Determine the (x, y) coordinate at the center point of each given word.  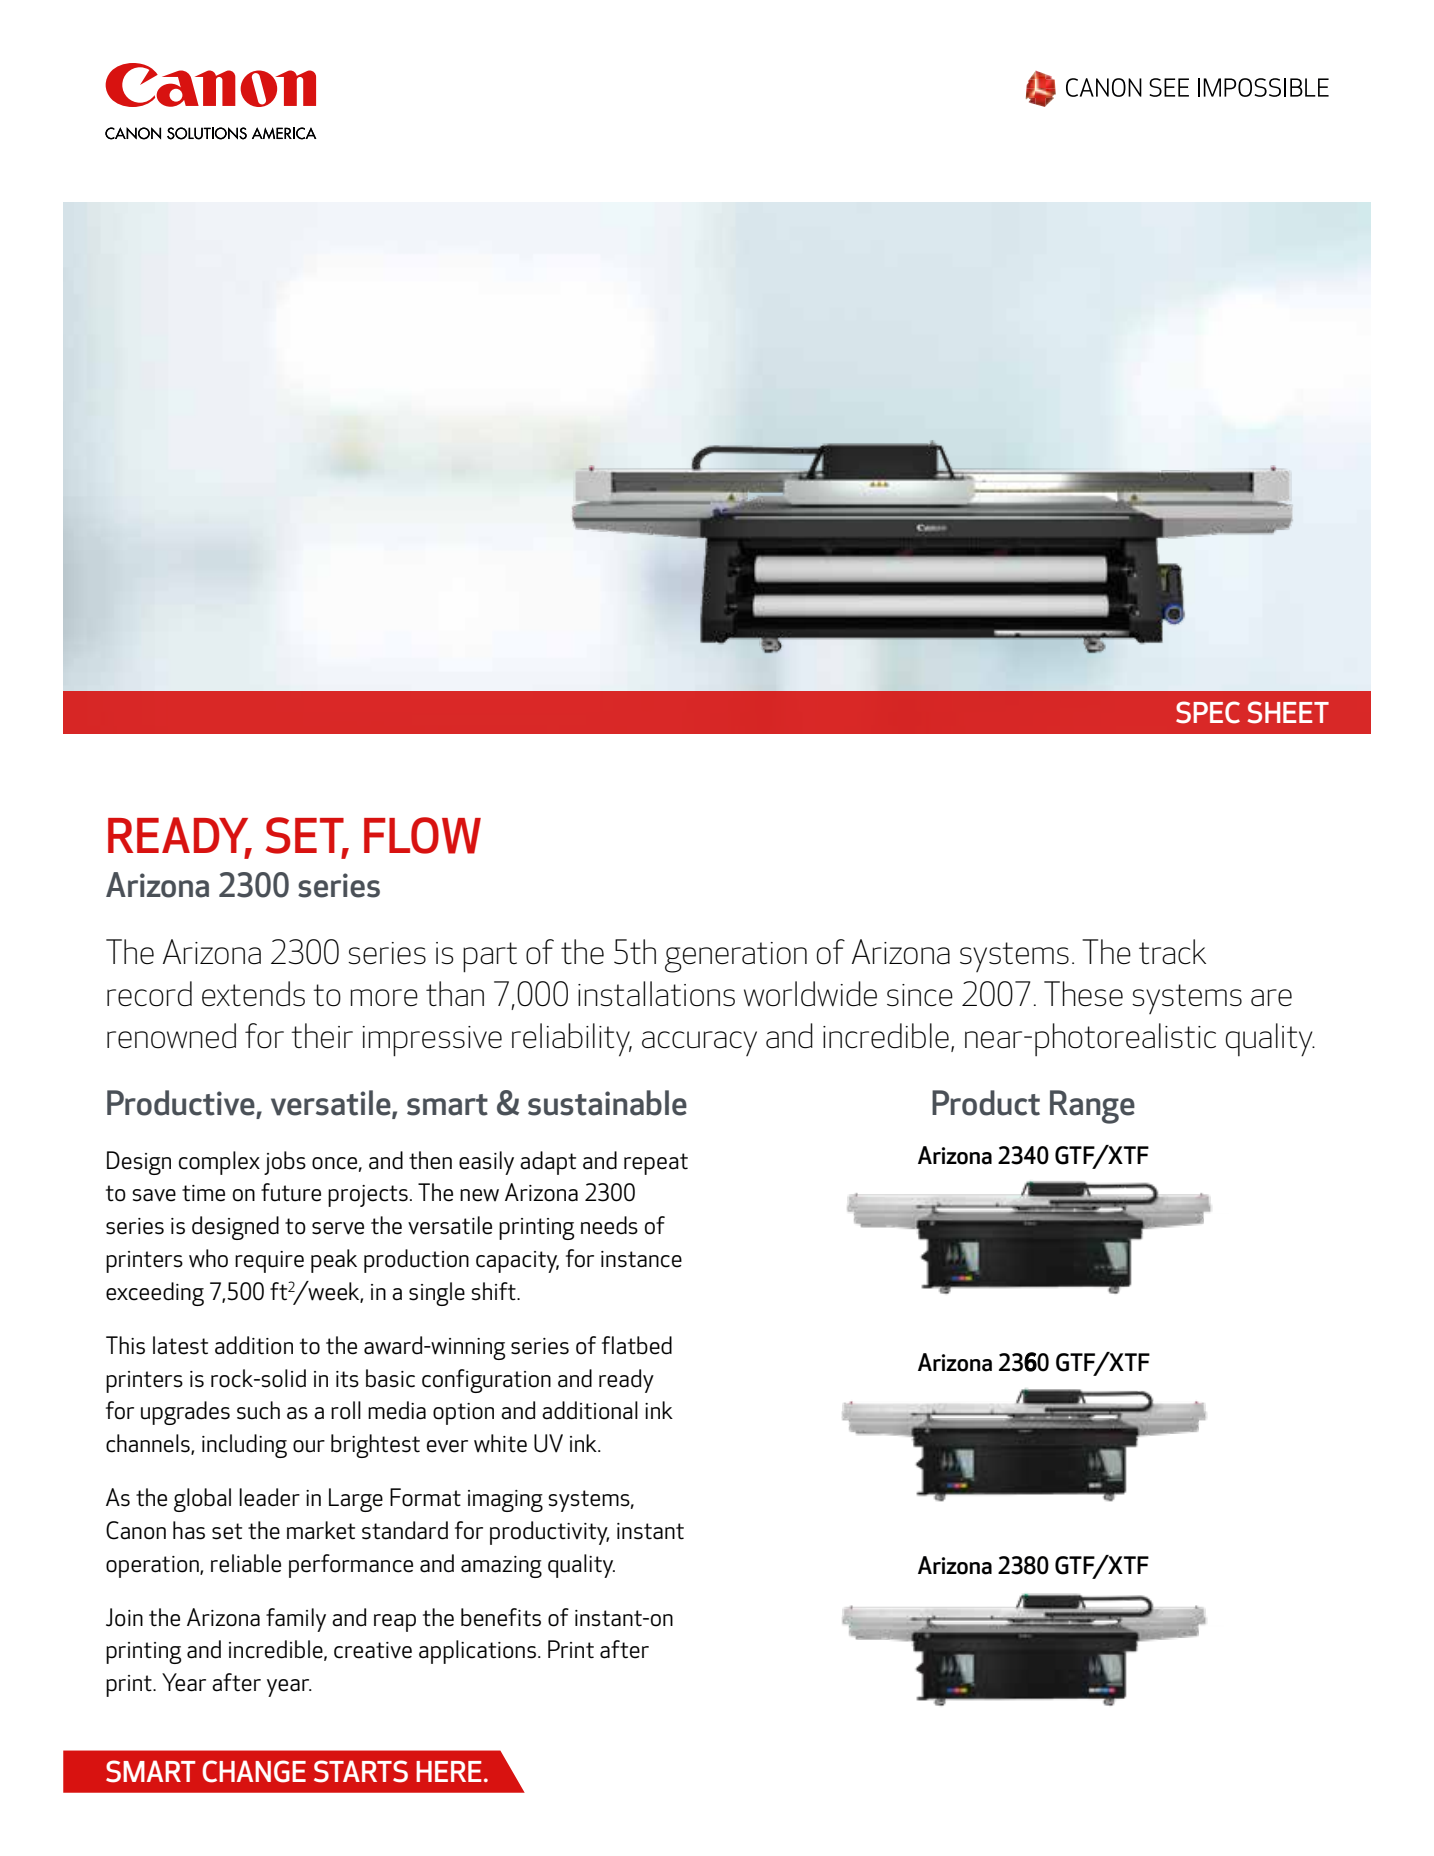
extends (253, 994)
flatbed (637, 1345)
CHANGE (254, 1771)
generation (736, 957)
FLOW (422, 835)
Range (1092, 1107)
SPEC (1208, 712)
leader (269, 1497)
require (269, 1262)
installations (656, 994)
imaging (505, 1501)
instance (641, 1259)
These (1083, 994)
